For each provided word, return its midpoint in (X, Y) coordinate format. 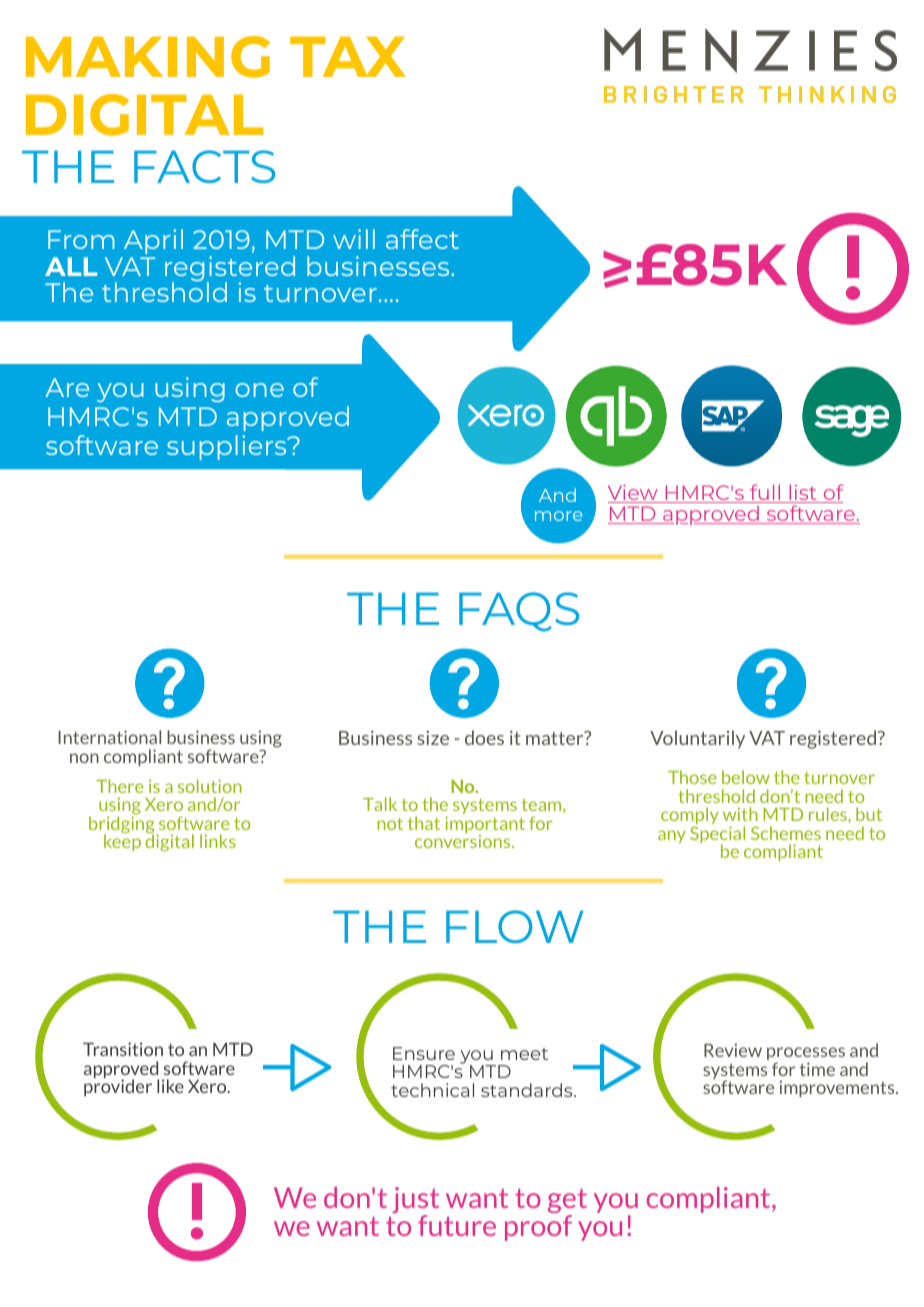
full (765, 493)
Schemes (786, 833)
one (259, 390)
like (170, 1086)
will (354, 239)
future (457, 1225)
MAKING (148, 57)
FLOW (514, 926)
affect (422, 239)
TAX (348, 57)
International (109, 737)
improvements (838, 1088)
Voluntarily (697, 739)
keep (122, 841)
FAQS (519, 612)
